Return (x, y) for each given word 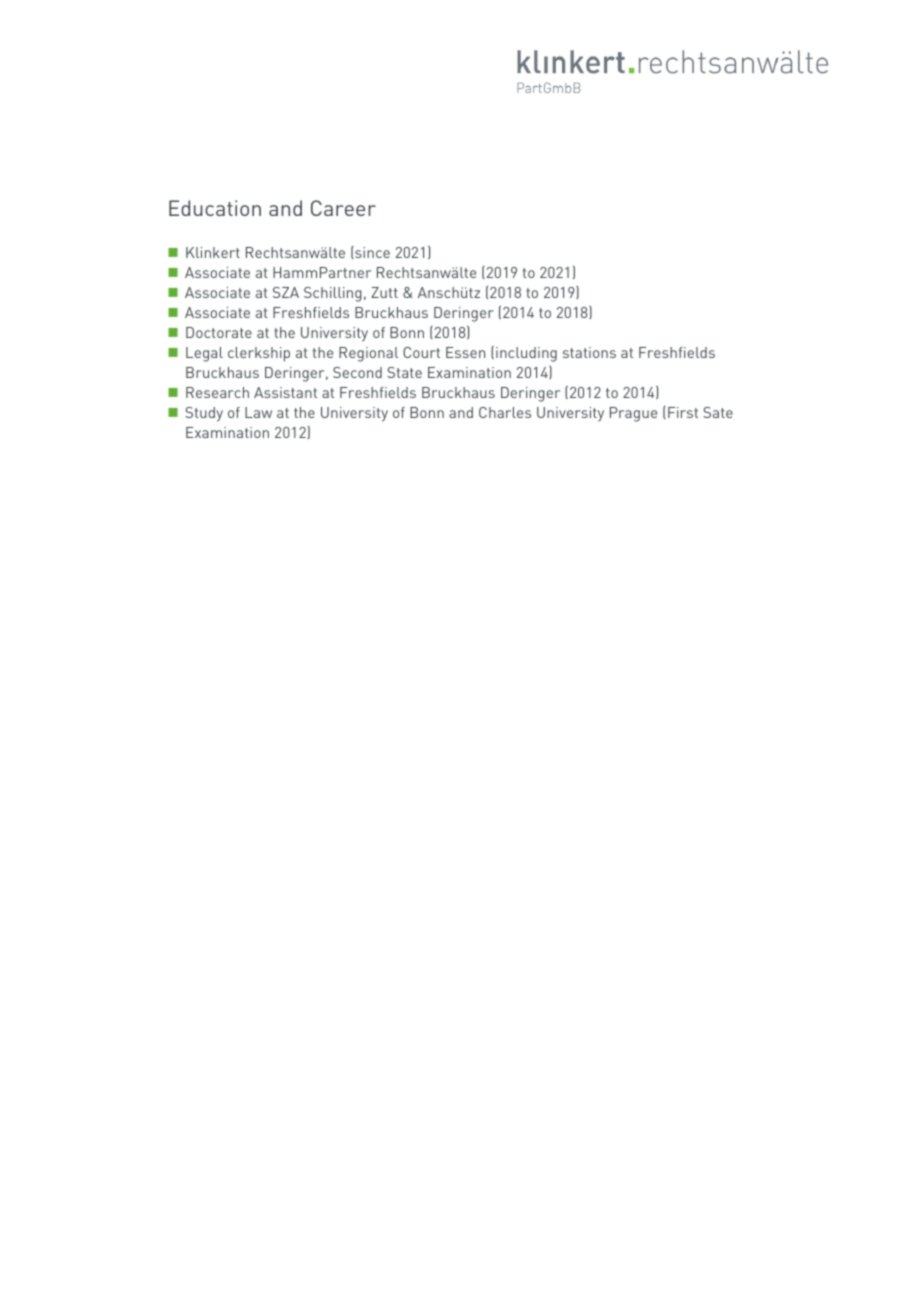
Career (343, 208)
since (371, 252)
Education (215, 208)
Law (258, 412)
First (683, 412)
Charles (505, 412)
